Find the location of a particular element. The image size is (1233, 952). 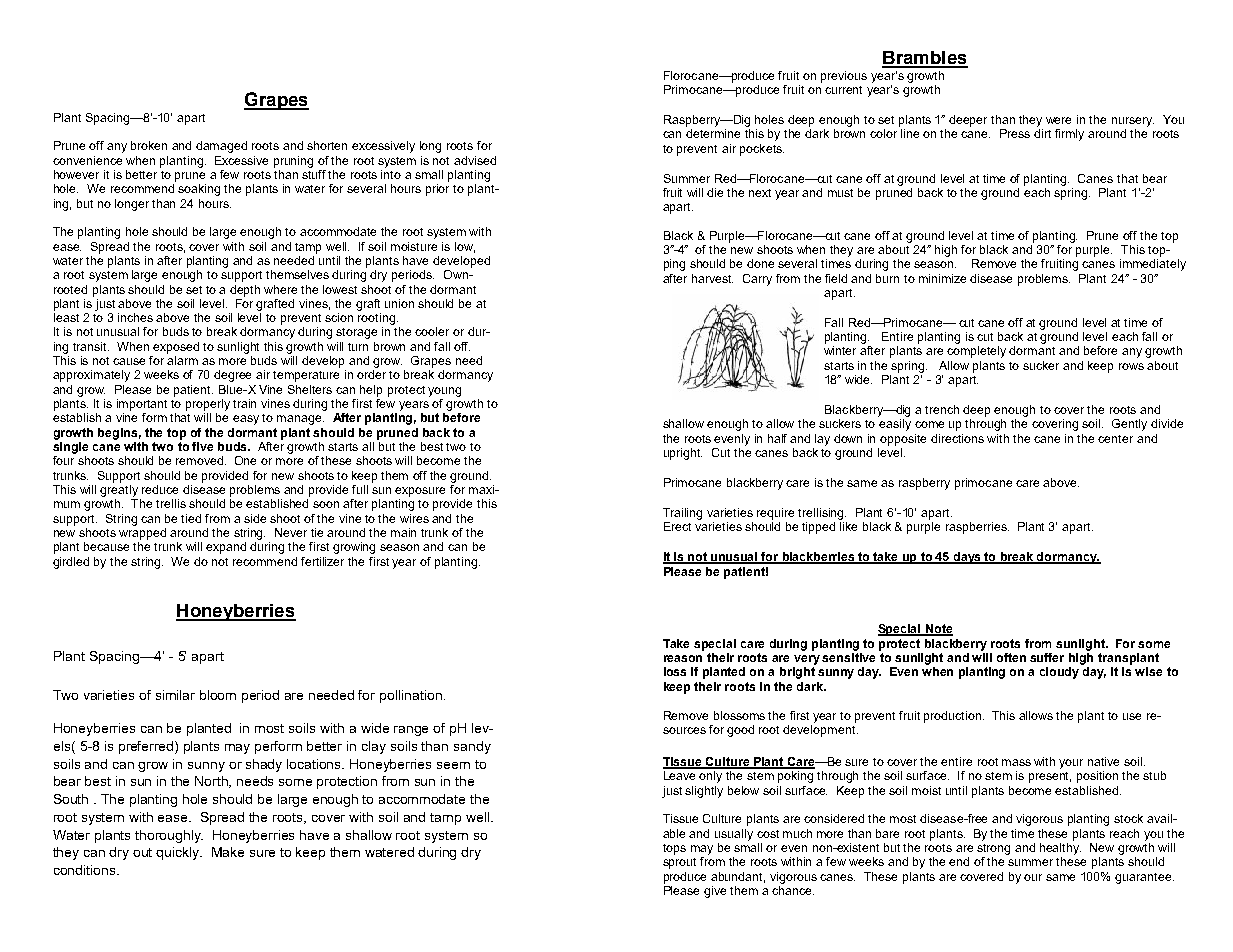

upright is located at coordinates (683, 454).
